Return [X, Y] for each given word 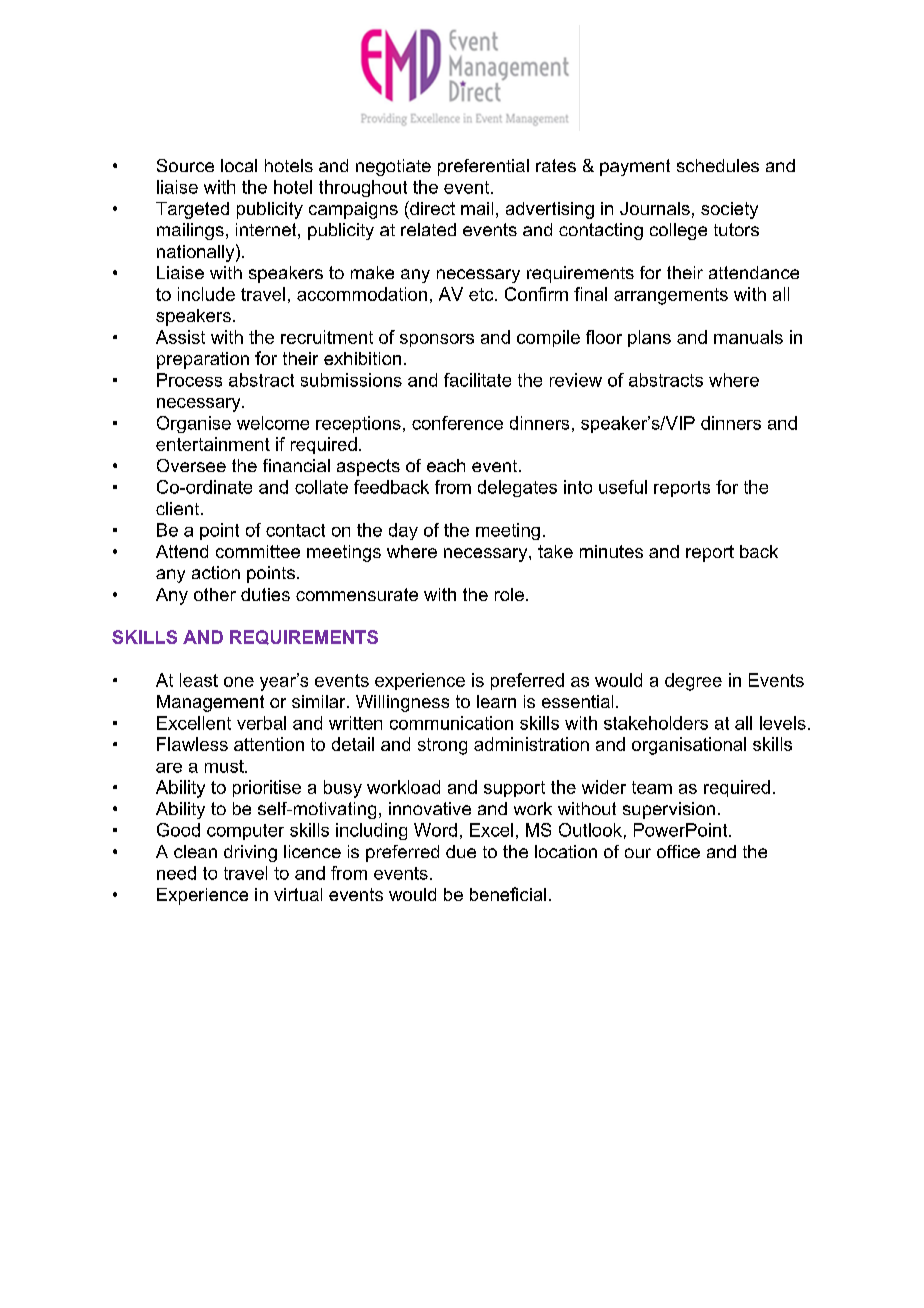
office [678, 851]
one [239, 682]
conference [457, 423]
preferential [483, 167]
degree [693, 682]
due [461, 851]
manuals [748, 337]
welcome [273, 423]
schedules [718, 165]
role [509, 594]
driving [250, 853]
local [239, 165]
